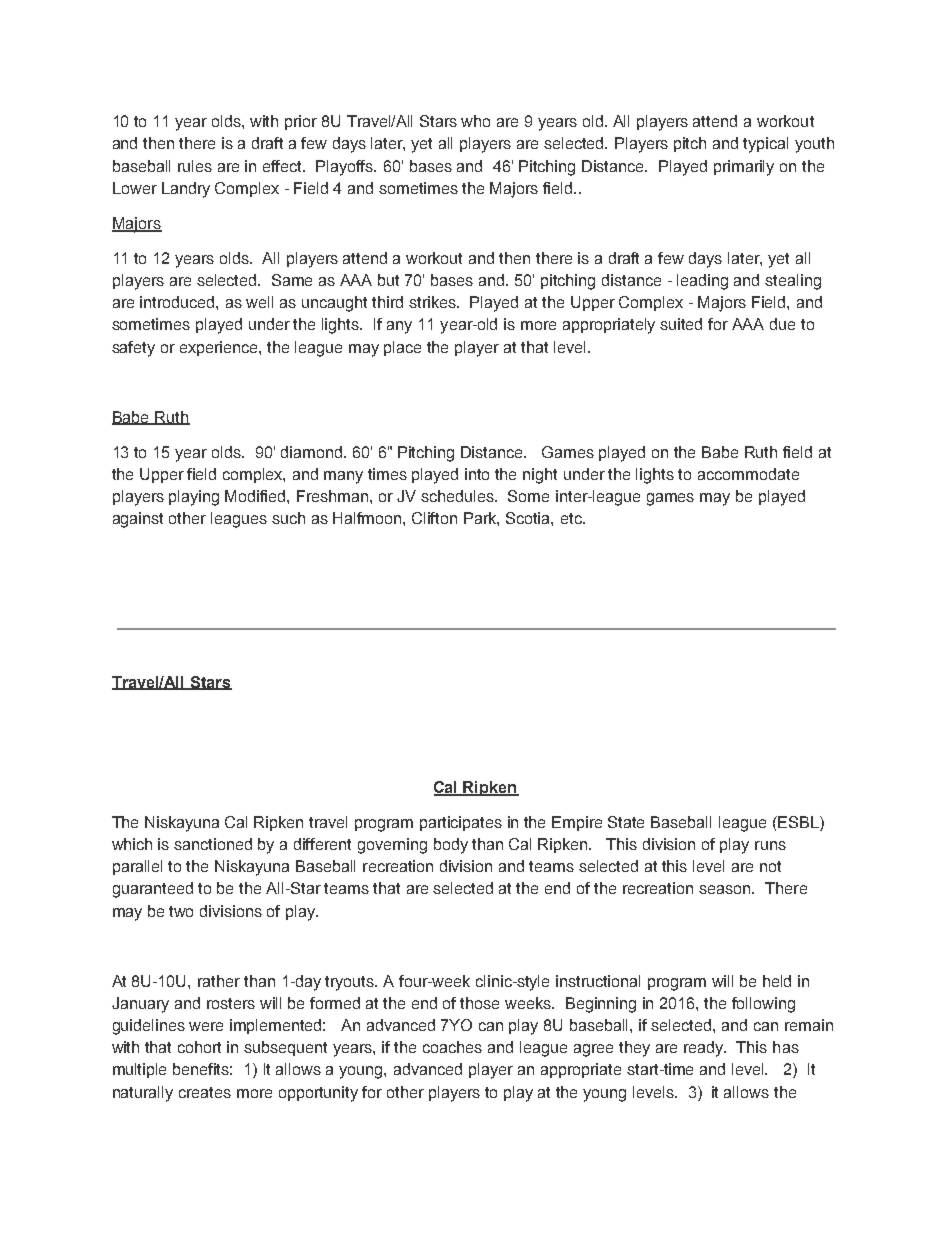  Describe the element at coordinates (199, 1047) in the page. I see `cohort` at that location.
